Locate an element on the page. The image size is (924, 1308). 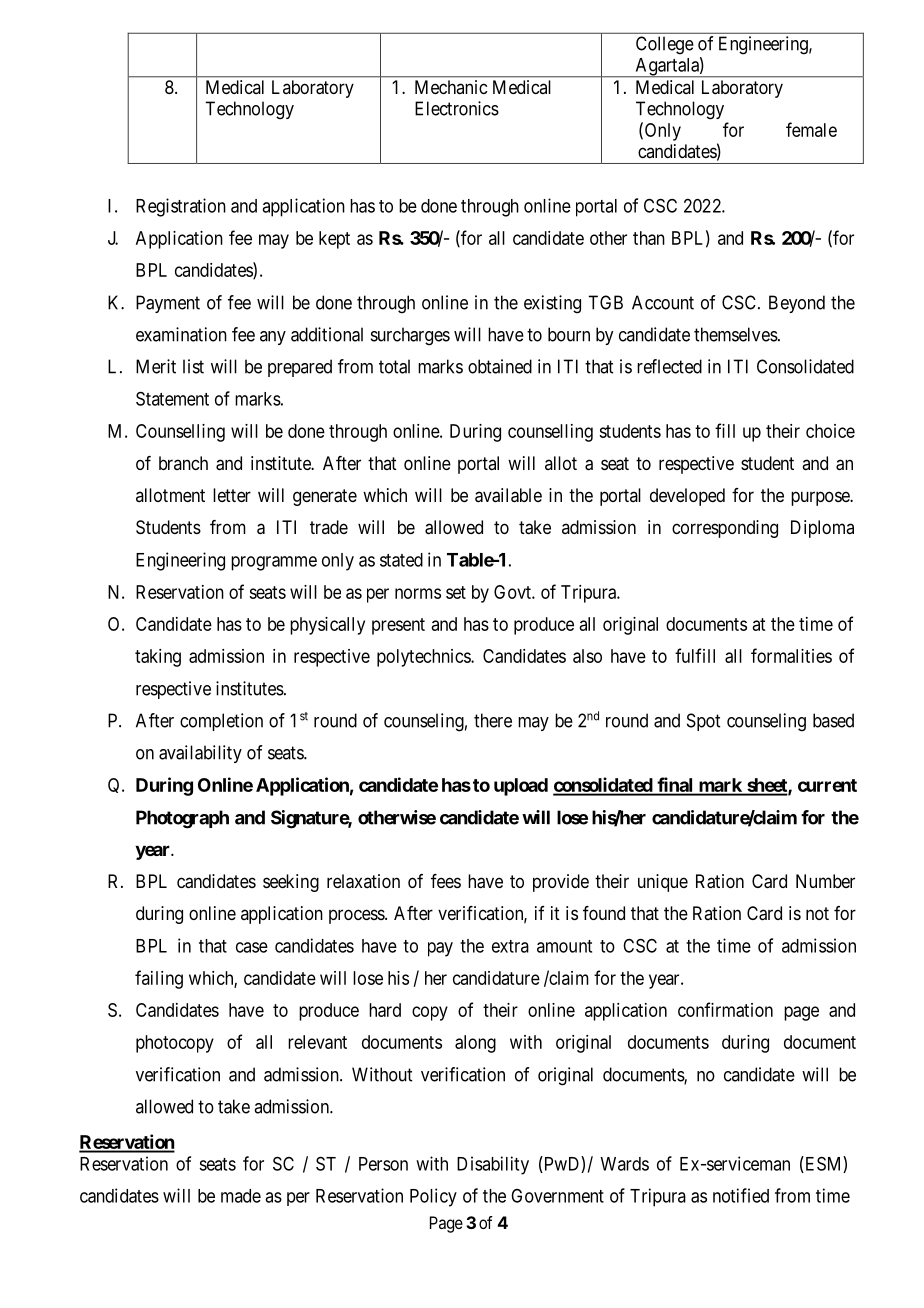
made is located at coordinates (241, 1196).
